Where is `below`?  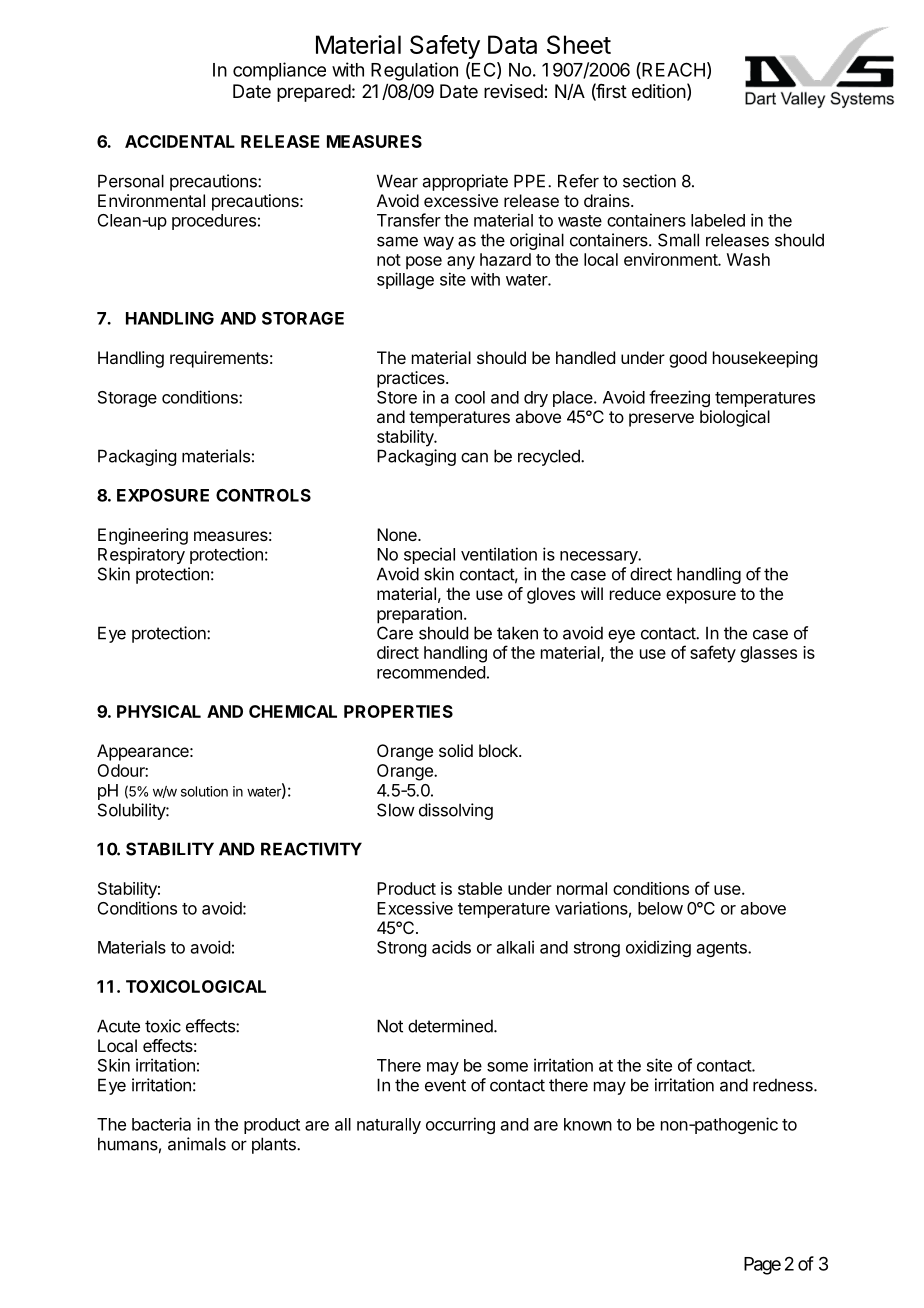 below is located at coordinates (660, 908).
